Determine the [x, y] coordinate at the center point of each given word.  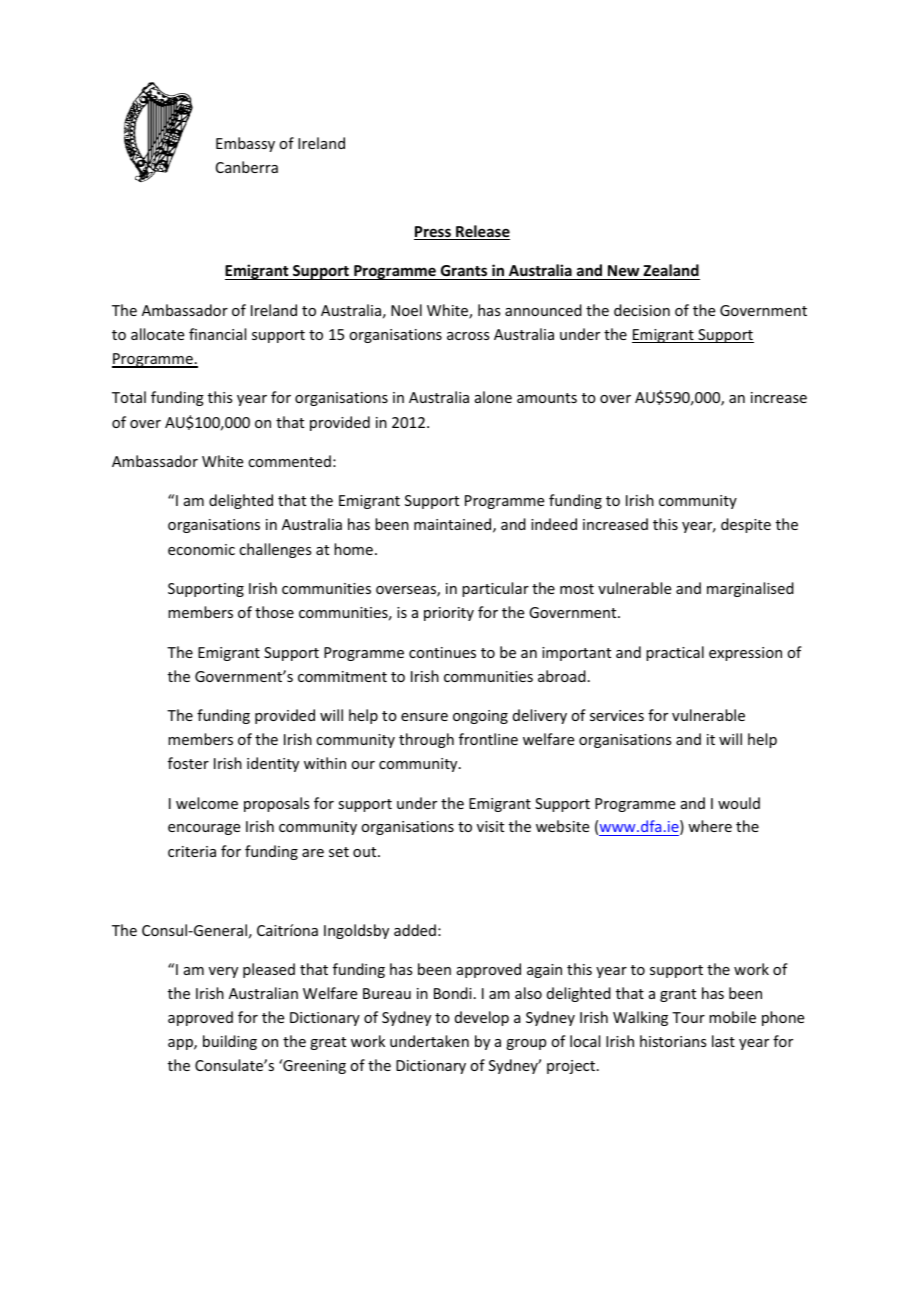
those [274, 612]
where [710, 826]
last [723, 1041]
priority [449, 614]
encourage [204, 829]
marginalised [750, 589]
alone [493, 397]
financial [217, 334]
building [230, 1042]
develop [482, 1018]
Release [482, 232]
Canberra [247, 167]
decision [642, 310]
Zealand [670, 272]
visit [490, 826]
